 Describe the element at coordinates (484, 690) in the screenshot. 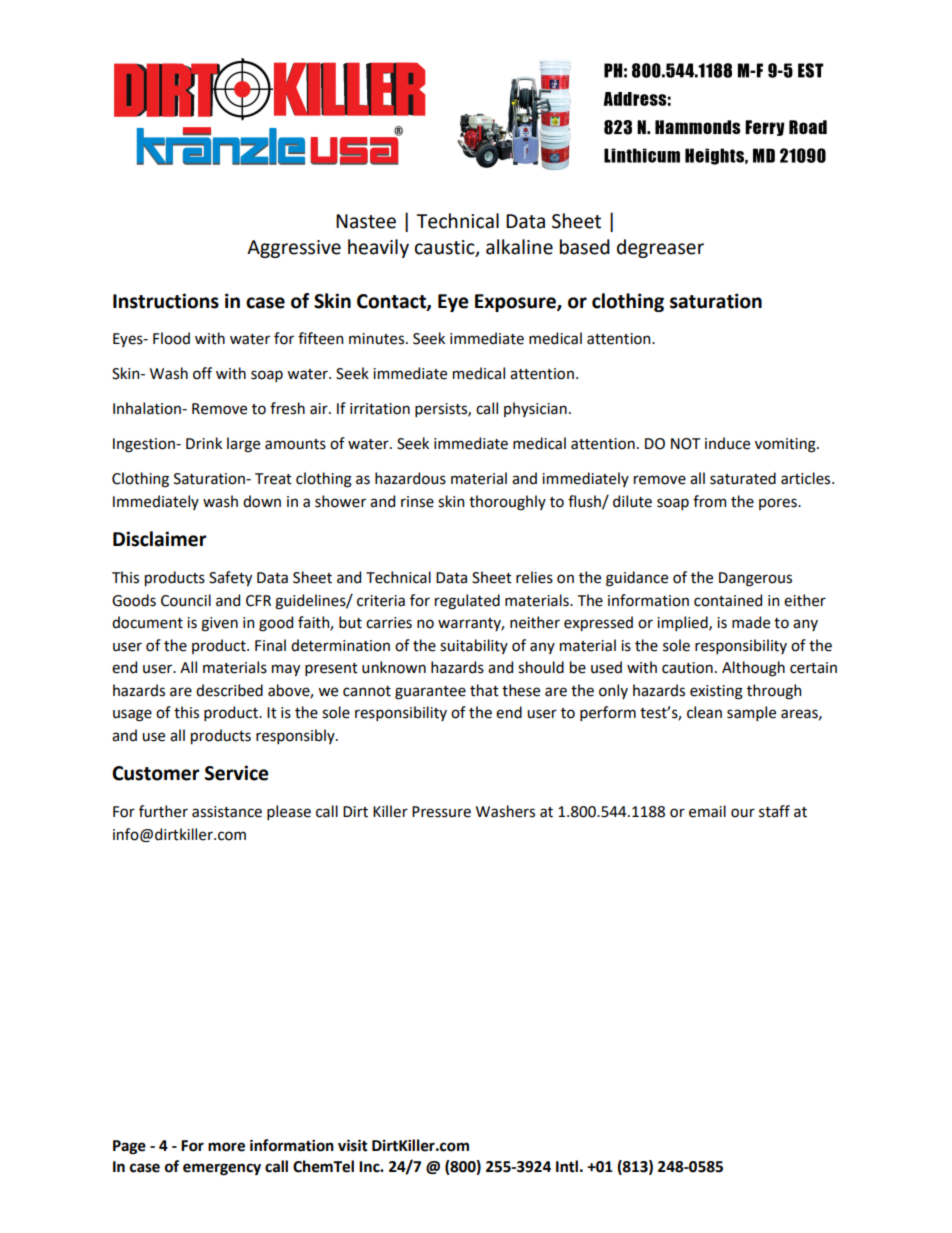

I see `that` at that location.
